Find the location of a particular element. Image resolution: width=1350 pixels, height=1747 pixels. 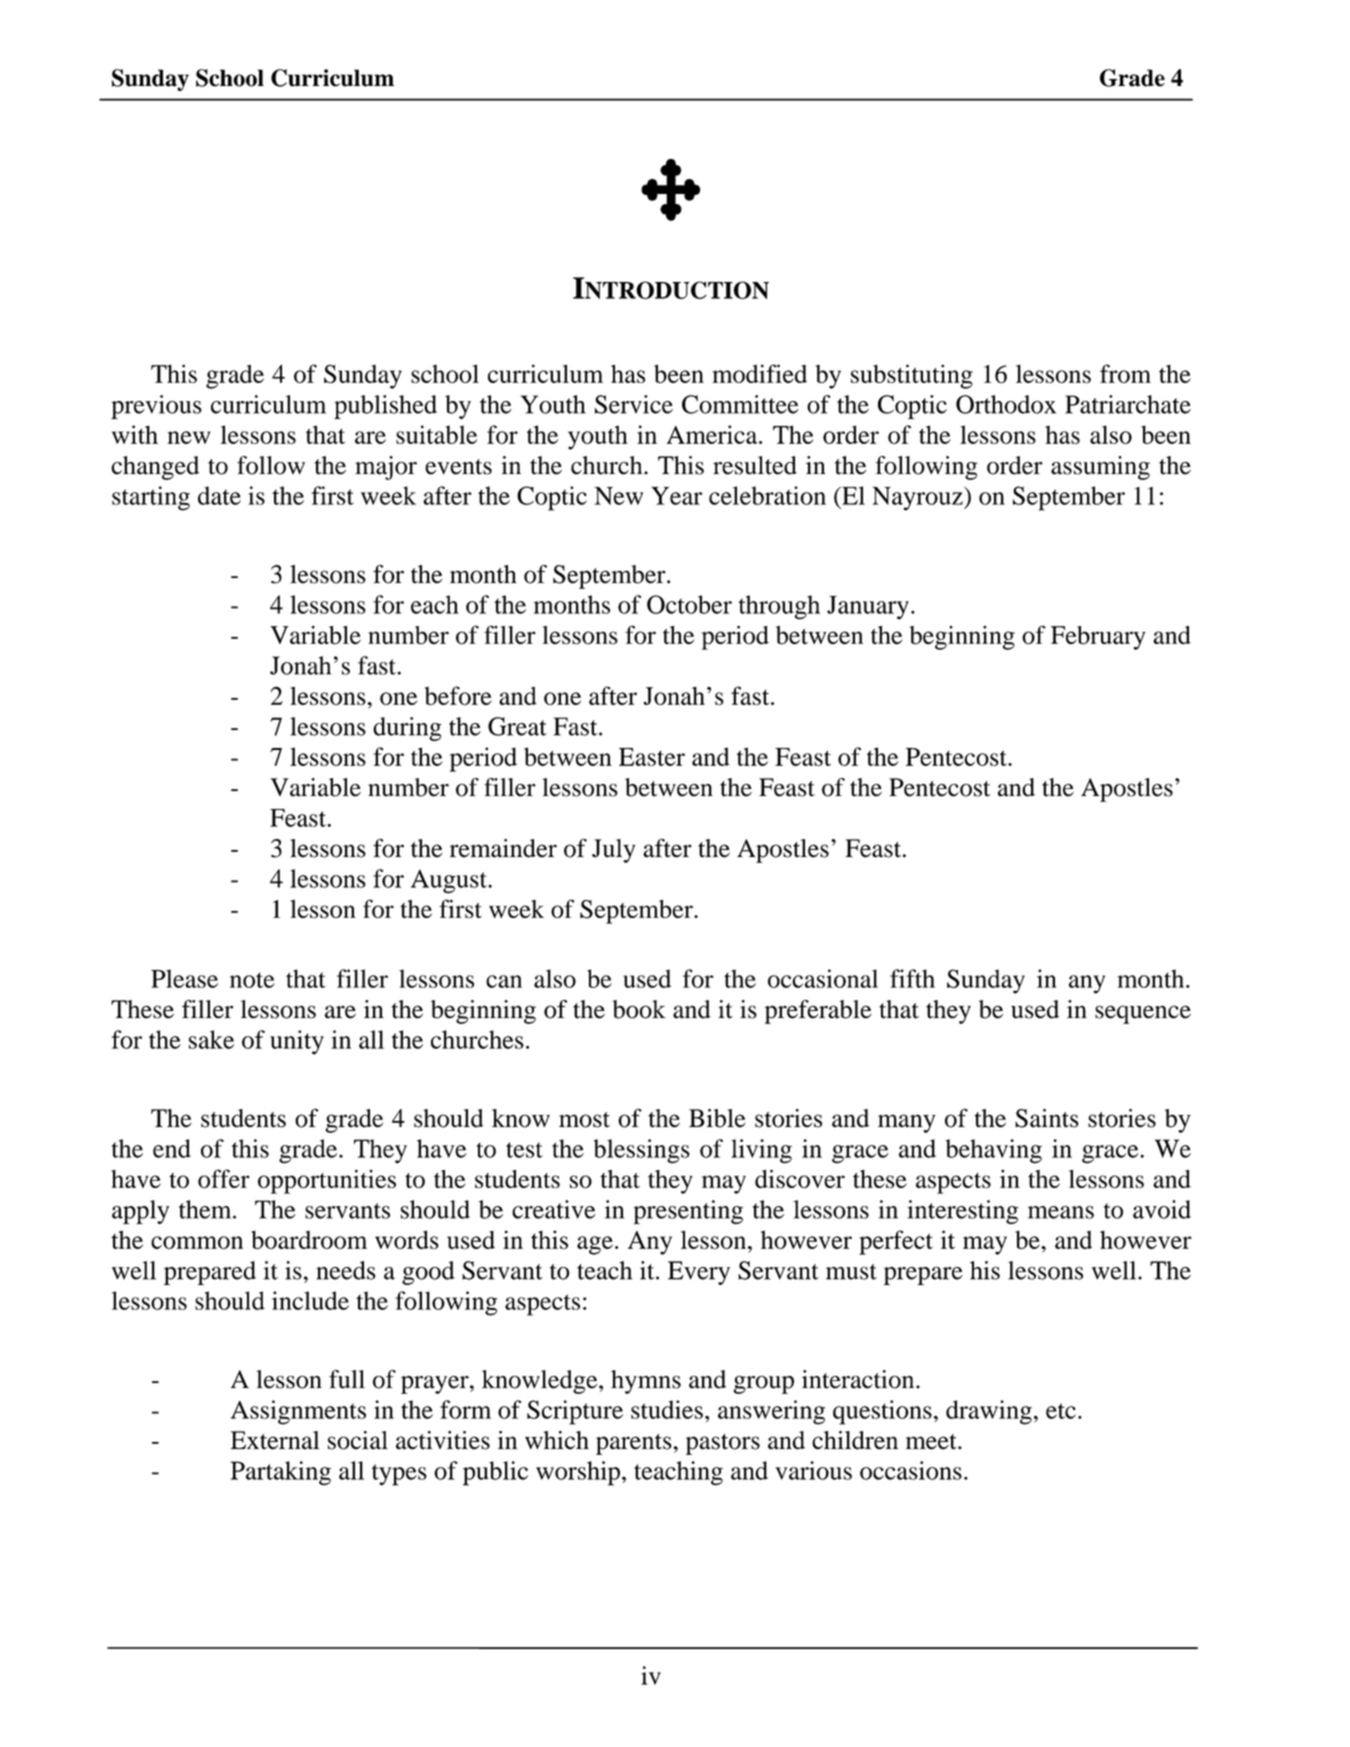

during is located at coordinates (407, 729).
